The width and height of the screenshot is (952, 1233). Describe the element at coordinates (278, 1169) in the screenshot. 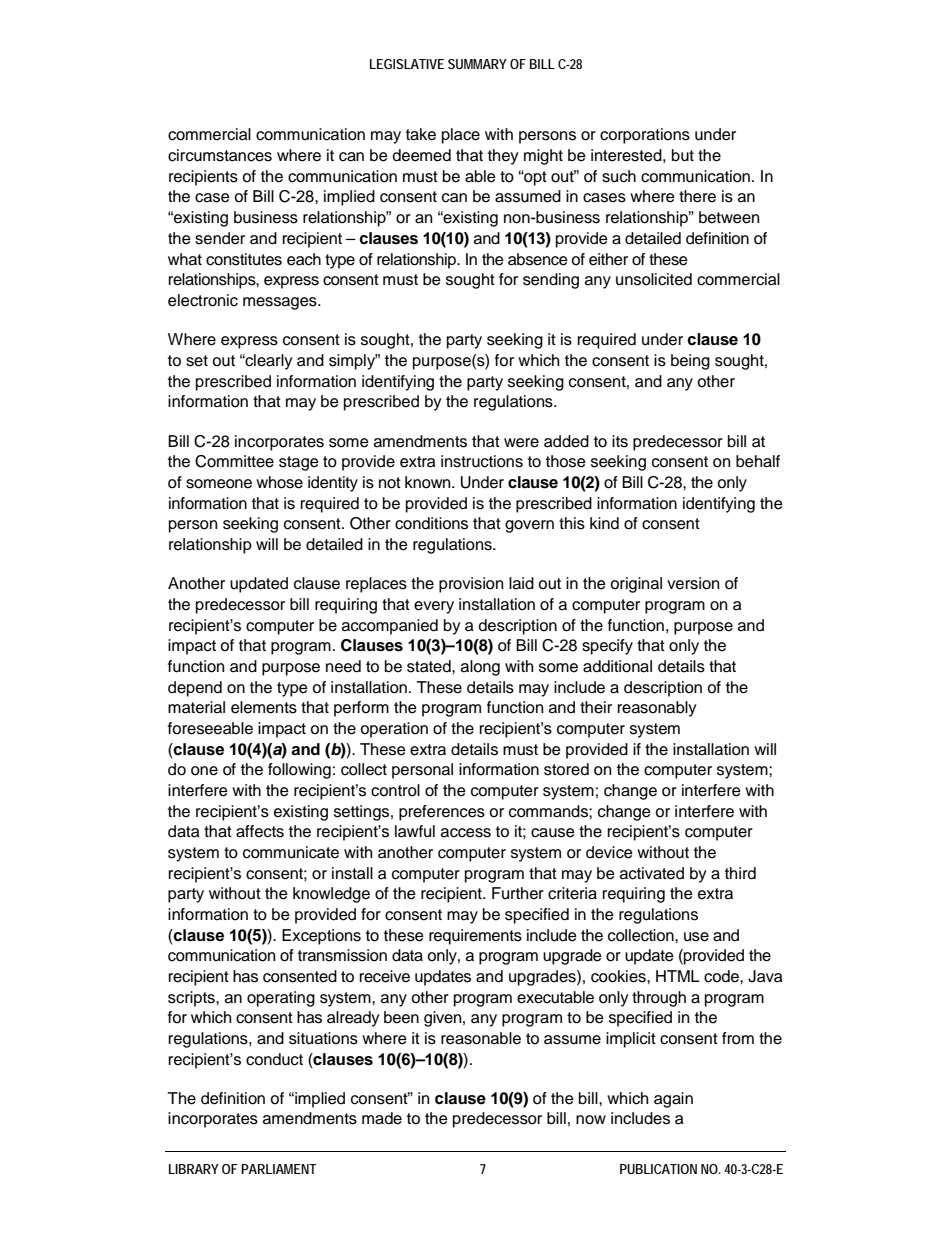

I see `PARLIAMENT` at that location.
